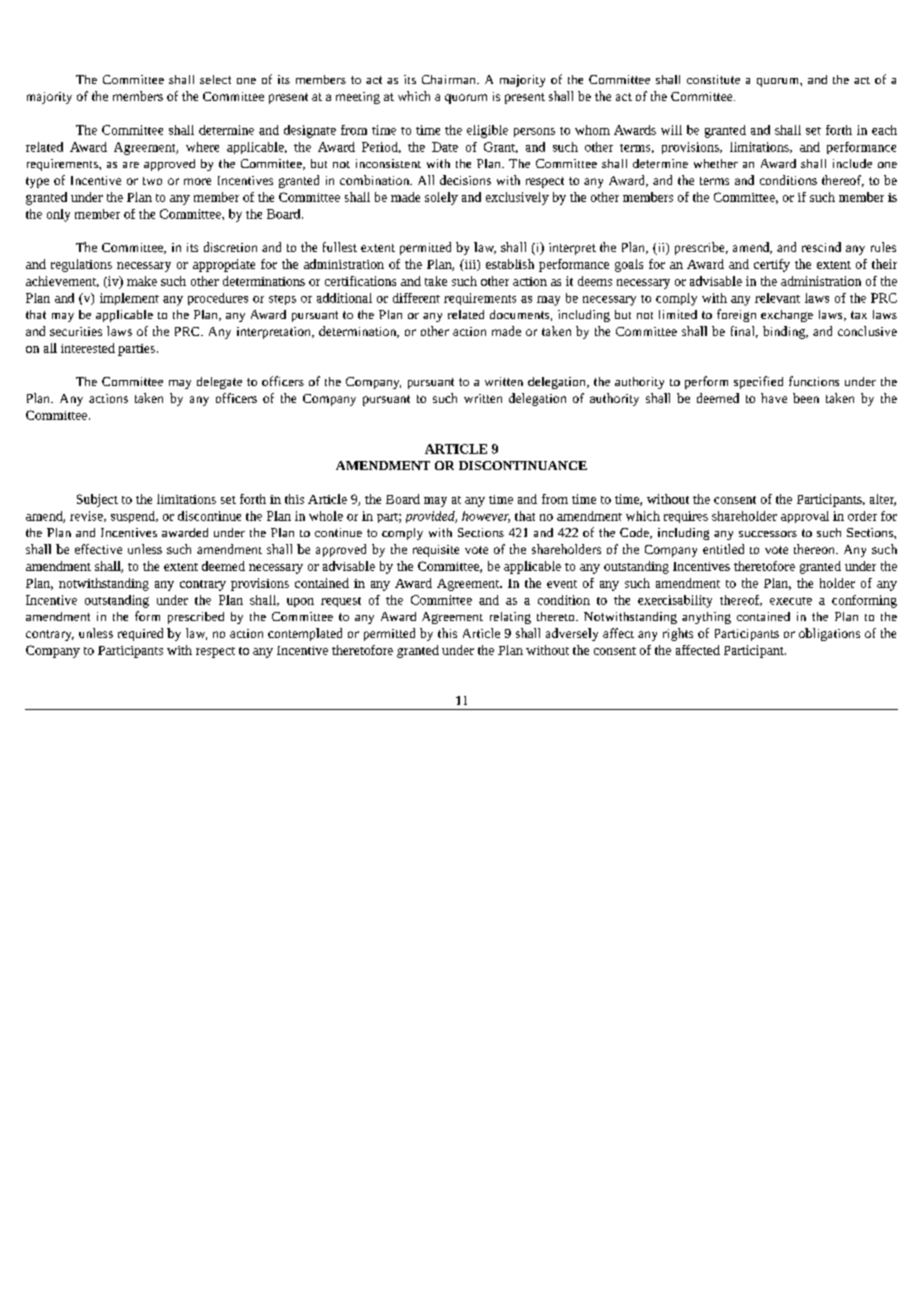  Describe the element at coordinates (215, 79) in the screenshot. I see `select` at that location.
